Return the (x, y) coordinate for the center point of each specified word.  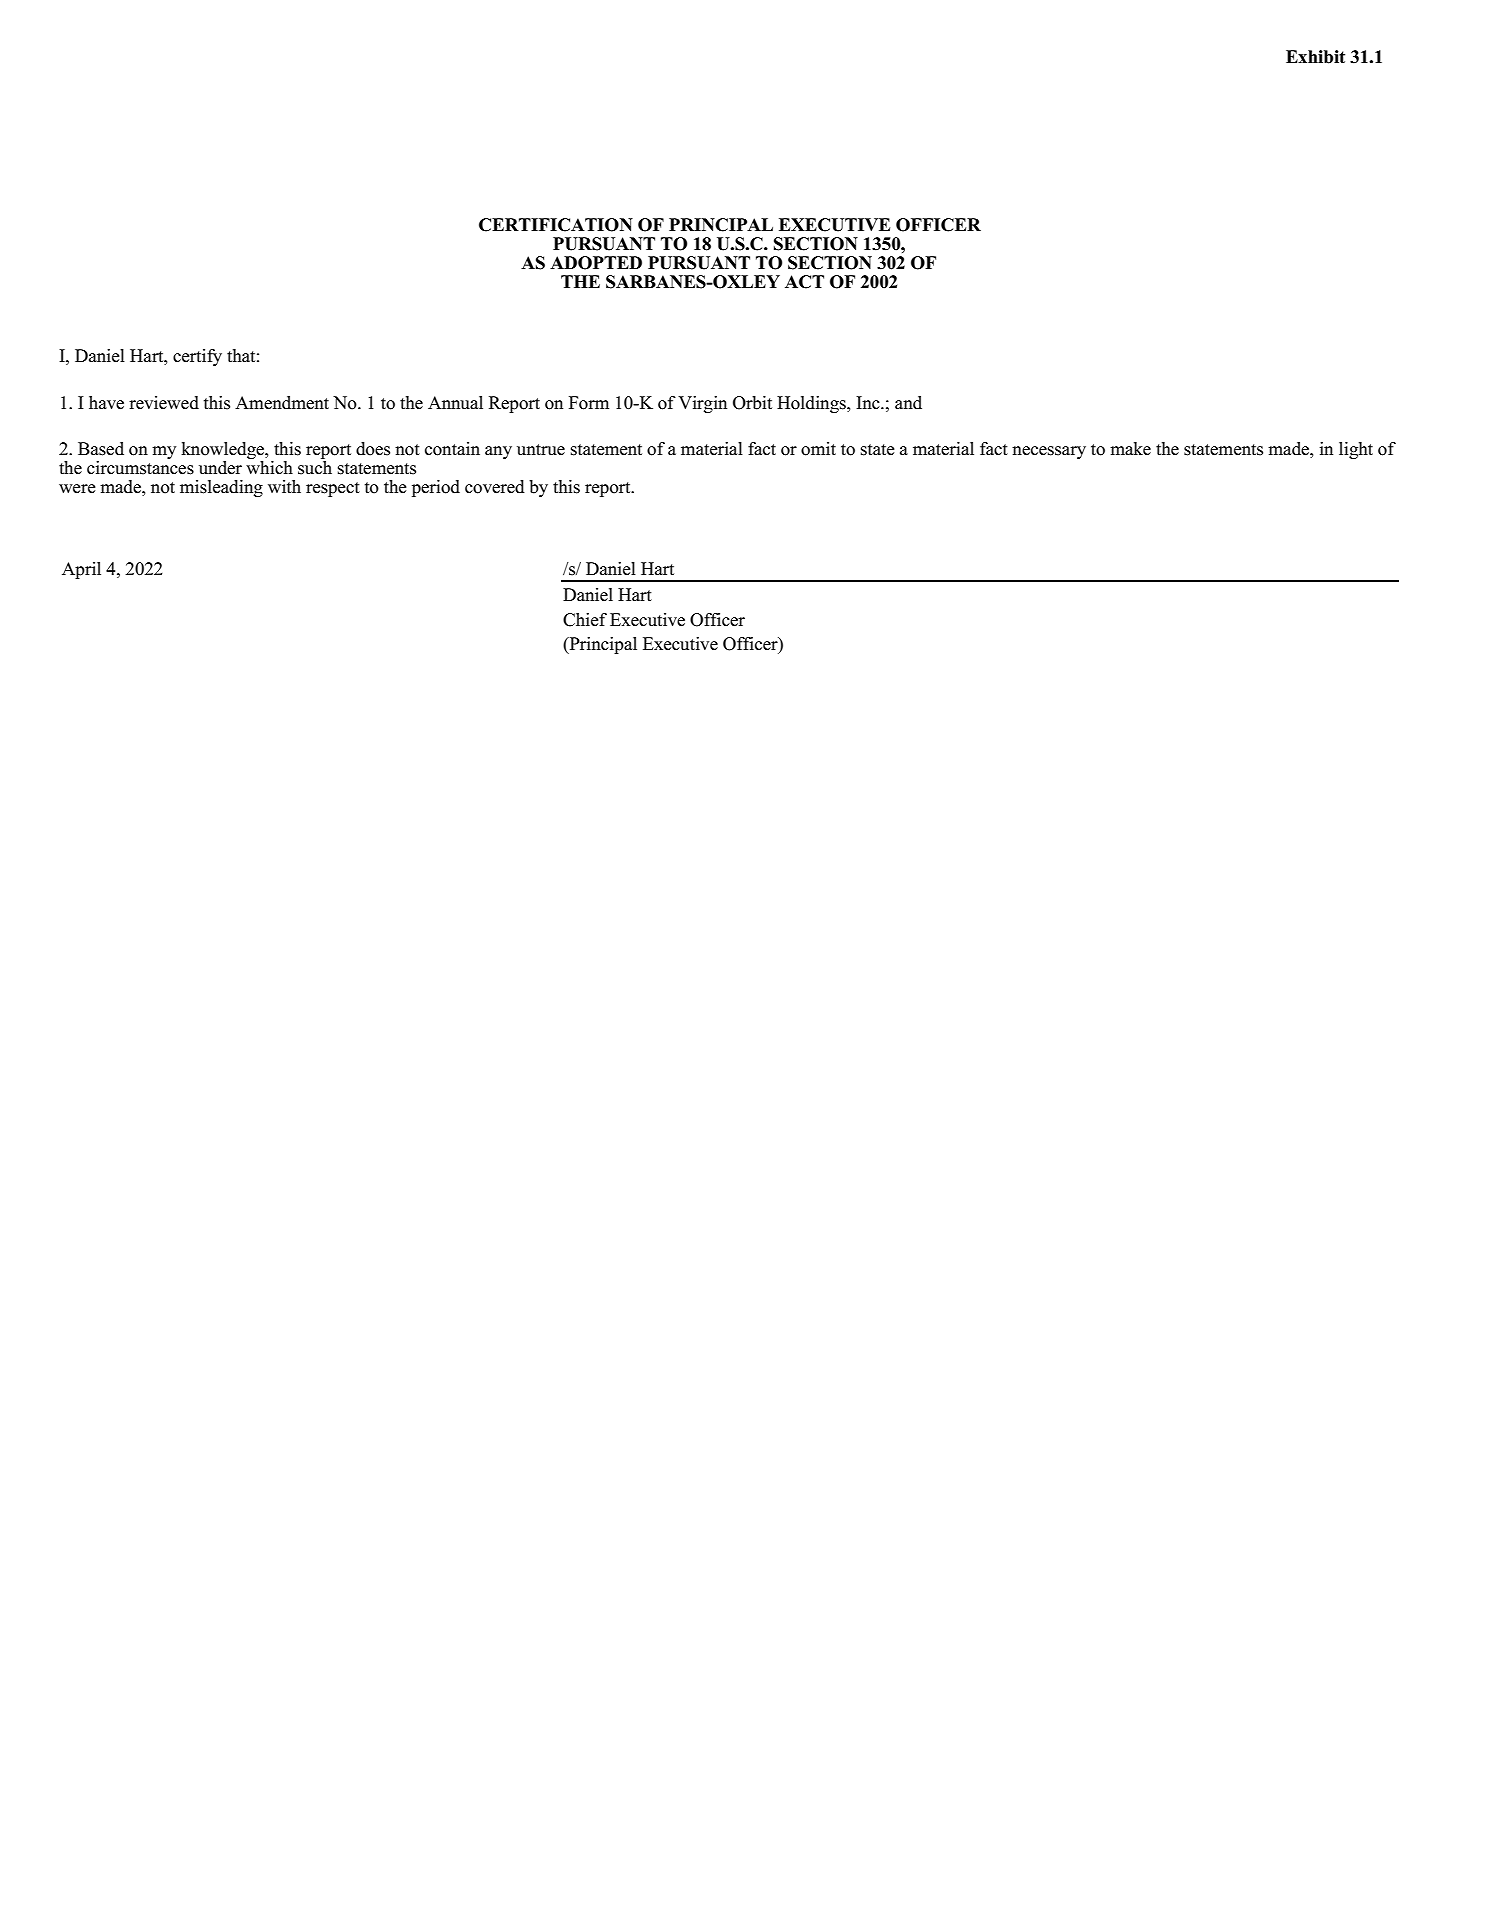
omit (818, 449)
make (1130, 449)
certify (197, 357)
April (81, 570)
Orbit (752, 403)
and (908, 403)
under (220, 468)
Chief (585, 620)
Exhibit (1315, 57)
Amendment (282, 403)
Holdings (812, 404)
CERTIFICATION (556, 225)
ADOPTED (596, 263)
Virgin (702, 404)
